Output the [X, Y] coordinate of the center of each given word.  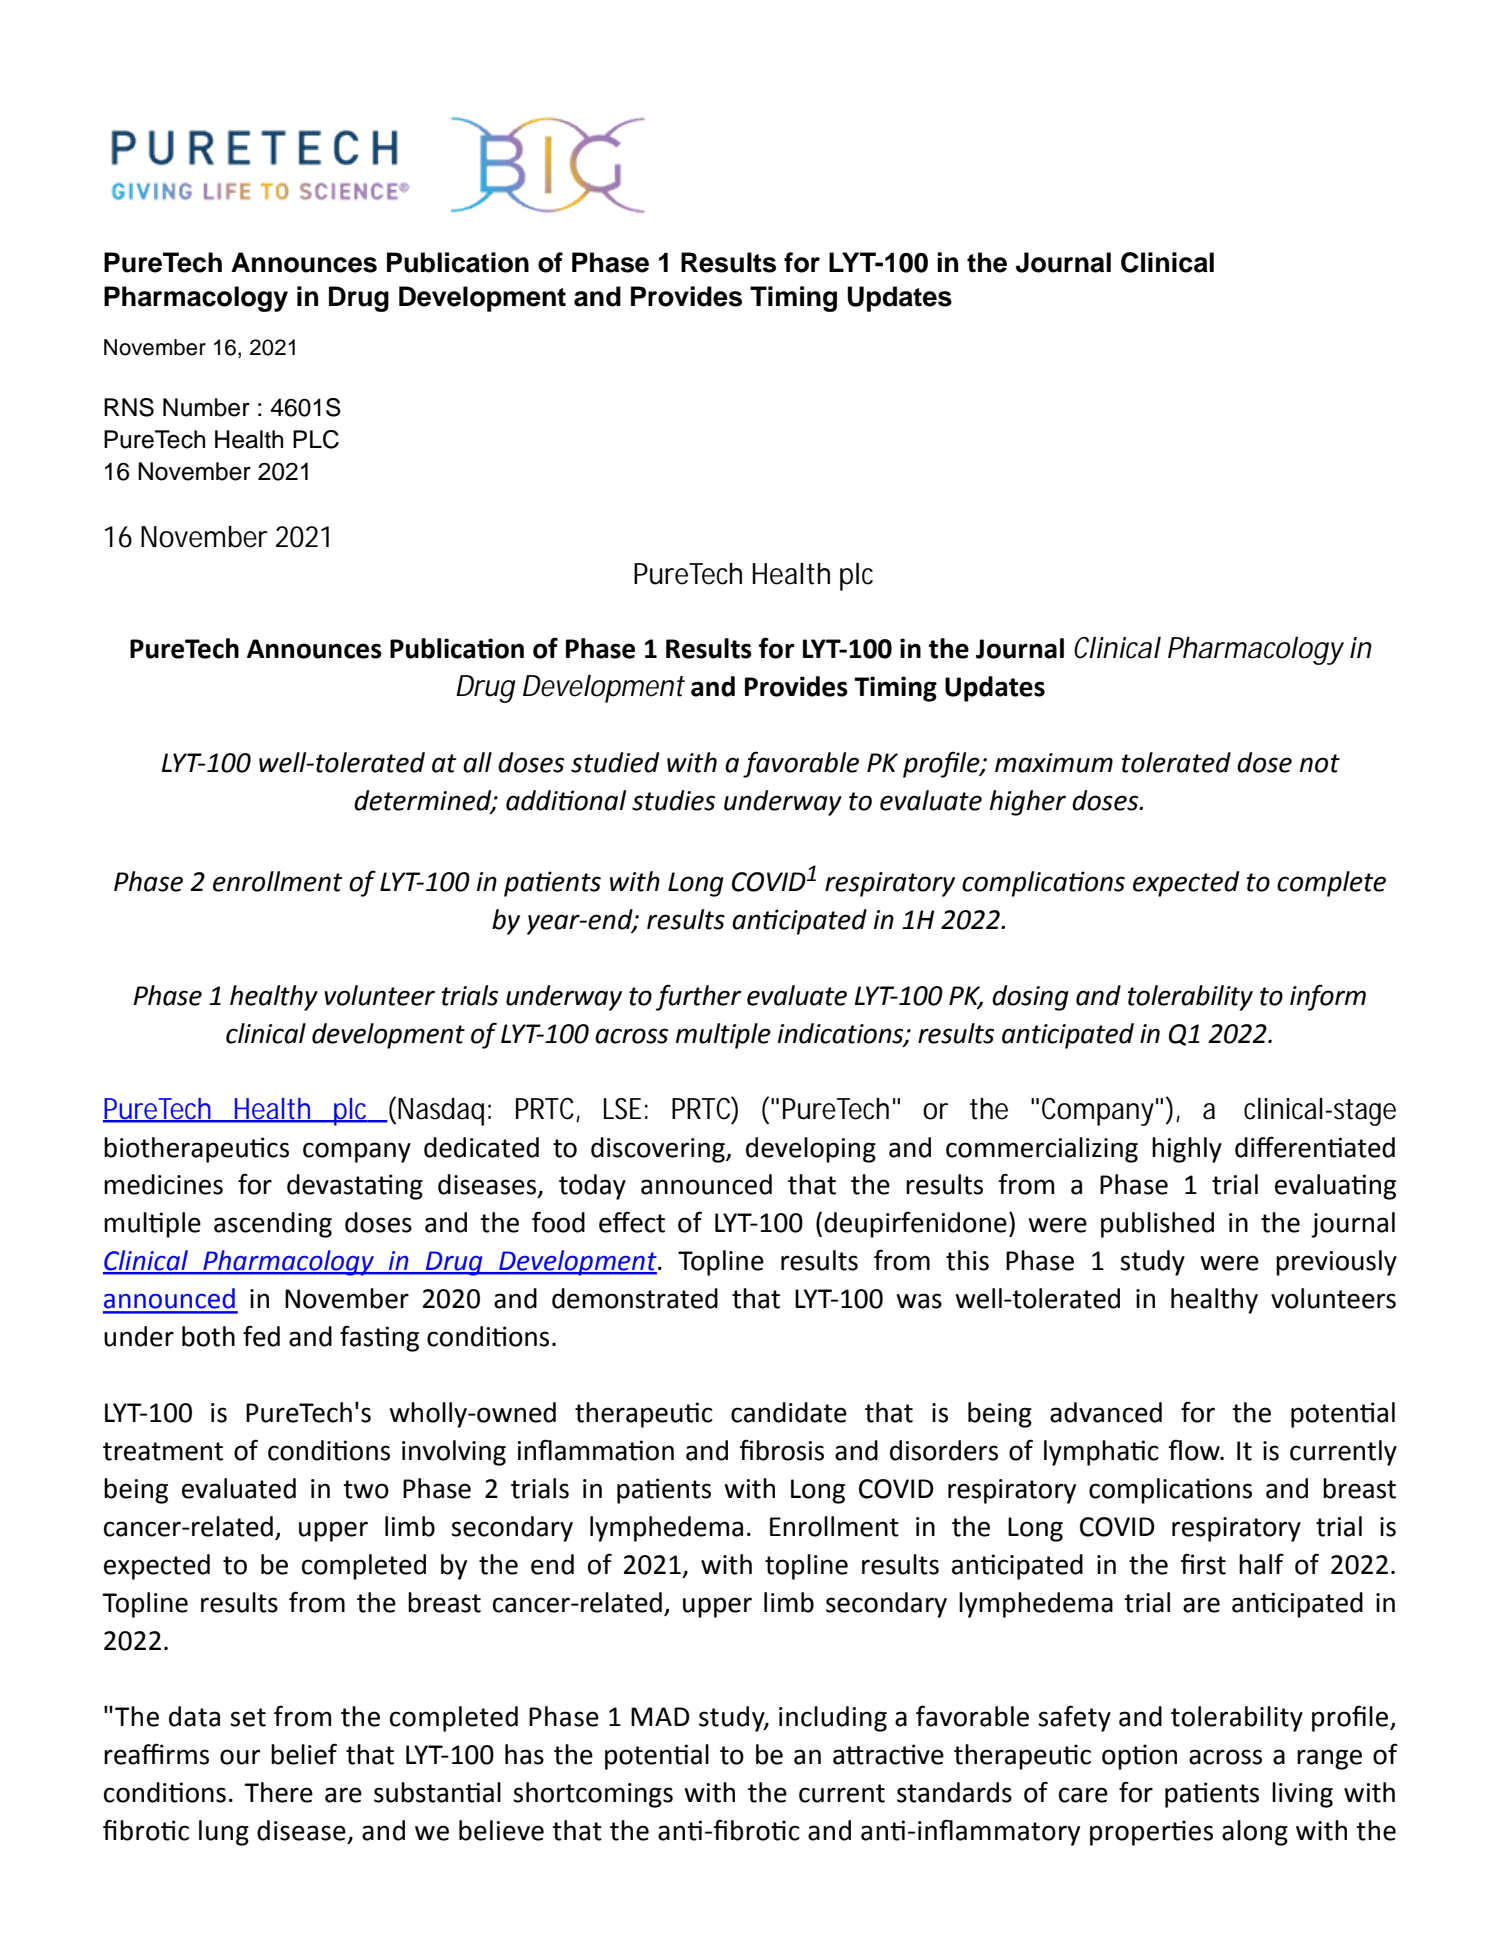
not [1320, 763]
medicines [163, 1184]
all [477, 762]
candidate [789, 1412]
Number [206, 407]
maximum [1054, 763]
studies [673, 800]
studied [615, 762]
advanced [1106, 1412]
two [366, 1489]
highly [1187, 1150]
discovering [659, 1150]
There [278, 1792]
